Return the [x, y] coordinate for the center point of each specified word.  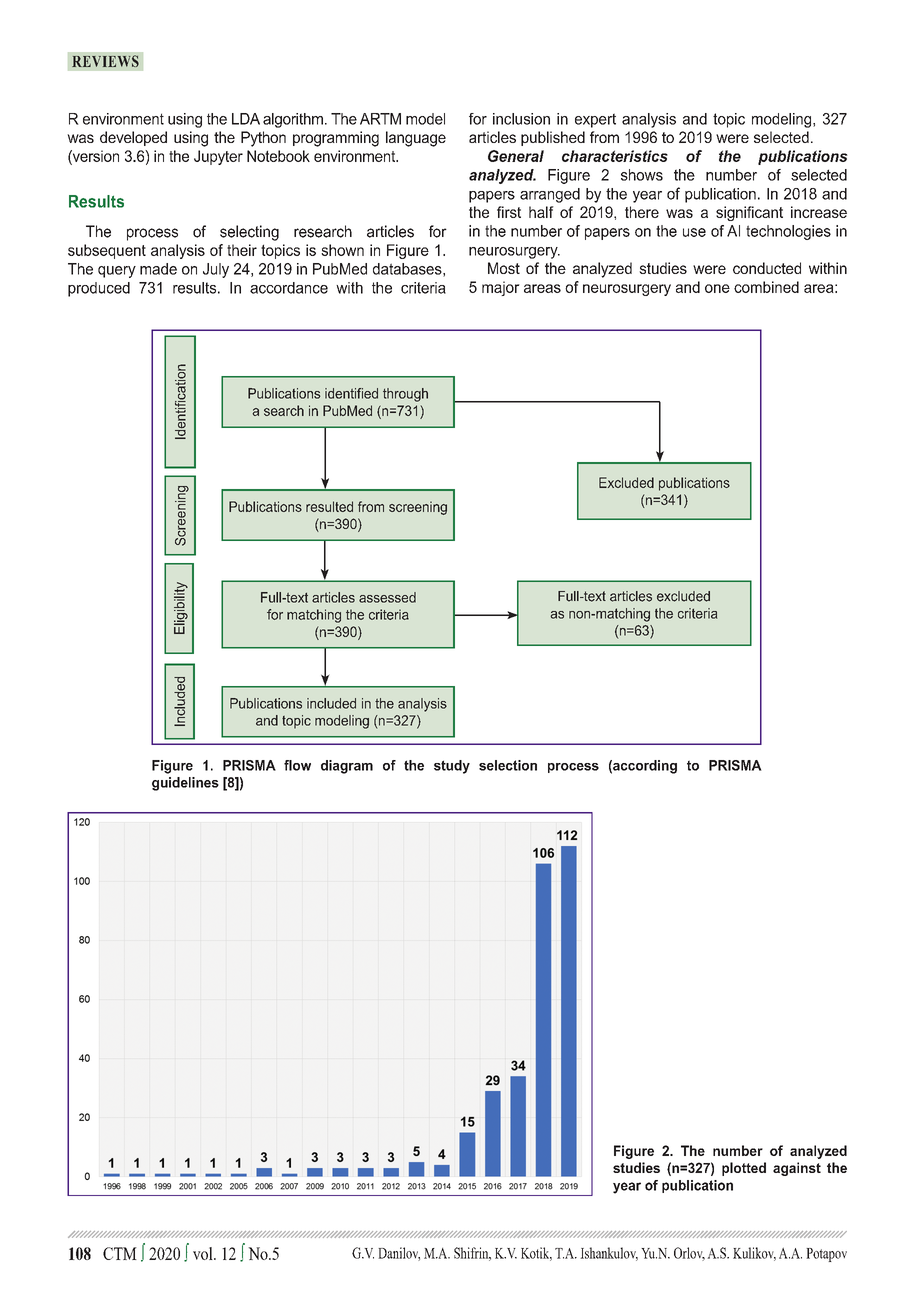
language [416, 139]
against [797, 1169]
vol [204, 1253]
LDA [246, 119]
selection [508, 765]
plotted [744, 1169]
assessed [387, 597]
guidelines [185, 784]
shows [642, 175]
